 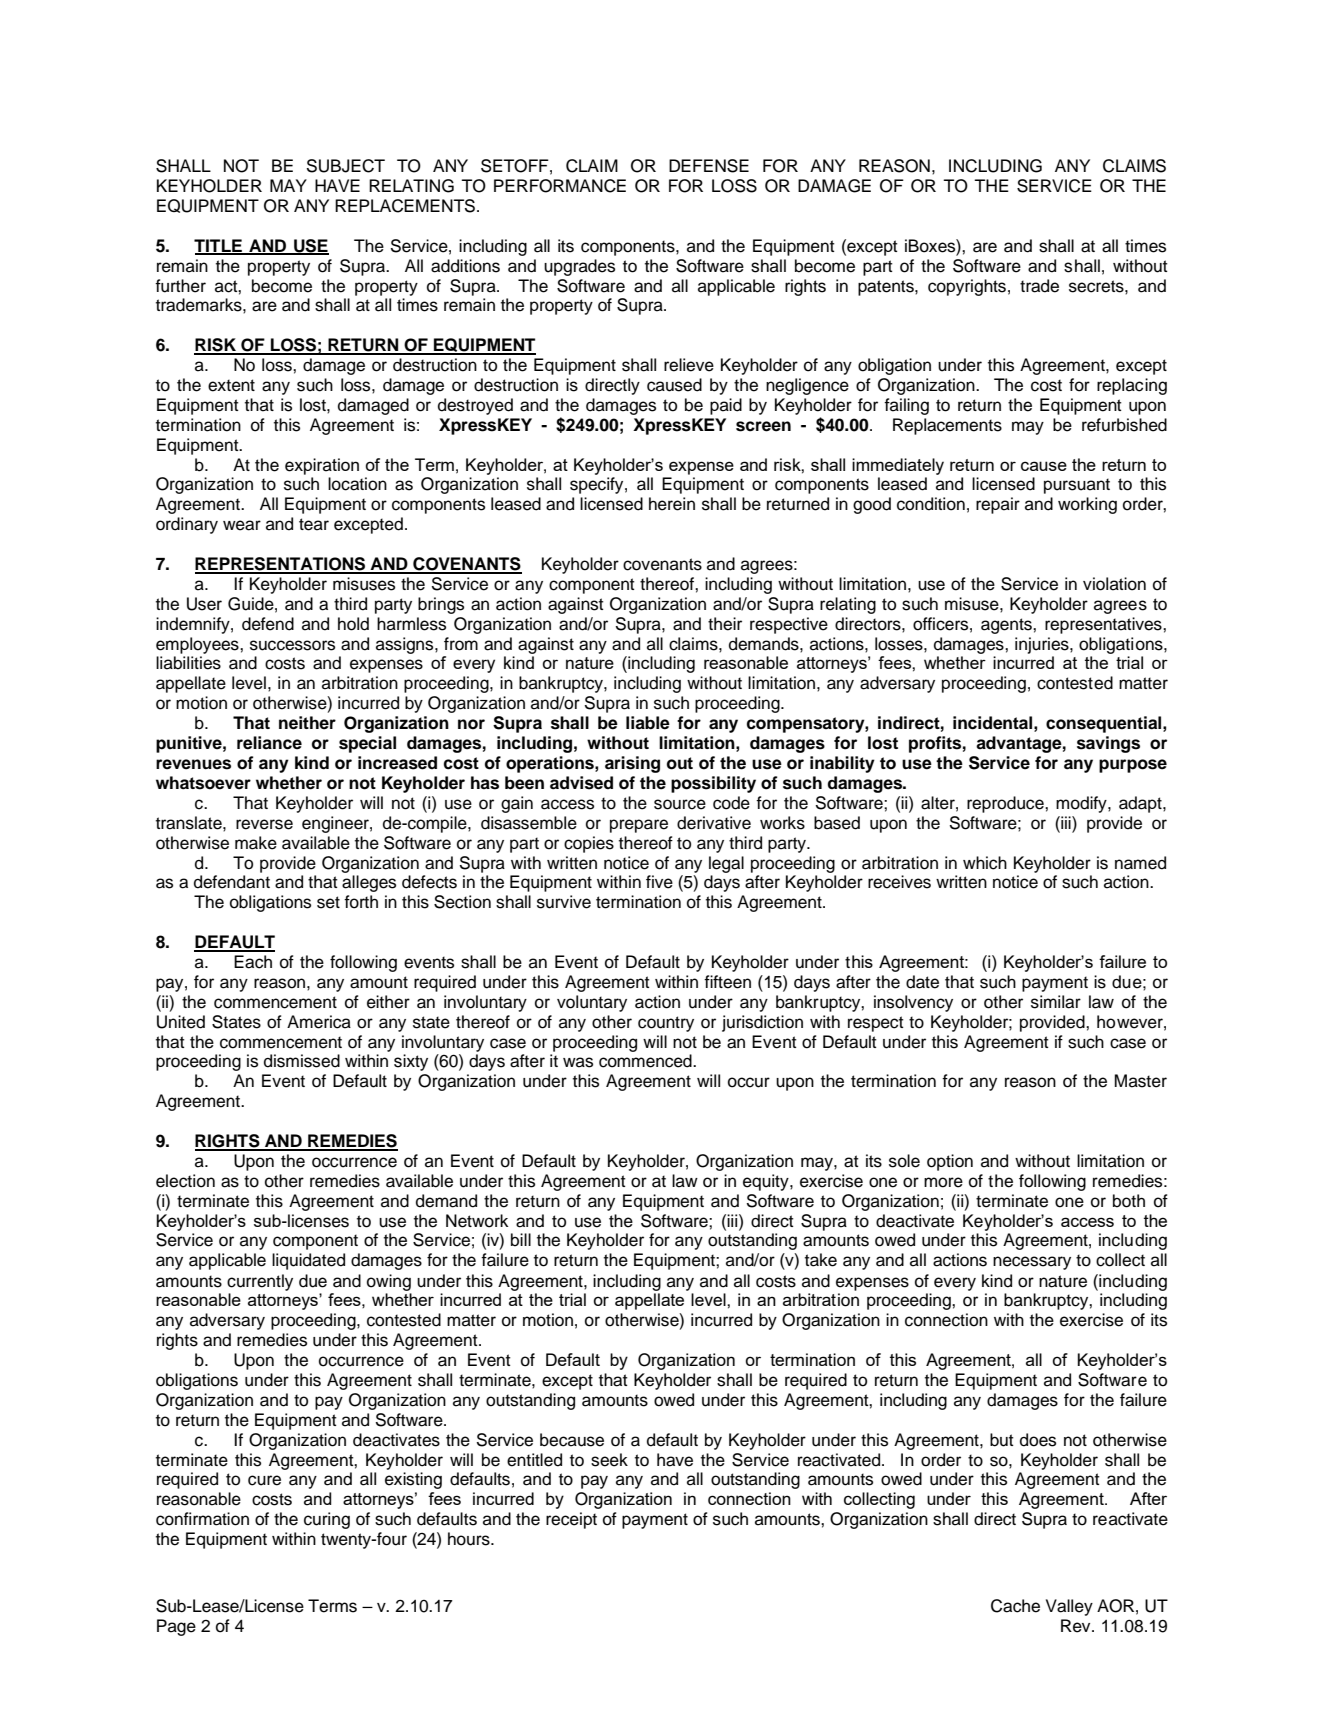 I want to click on curing, so click(x=327, y=1520).
